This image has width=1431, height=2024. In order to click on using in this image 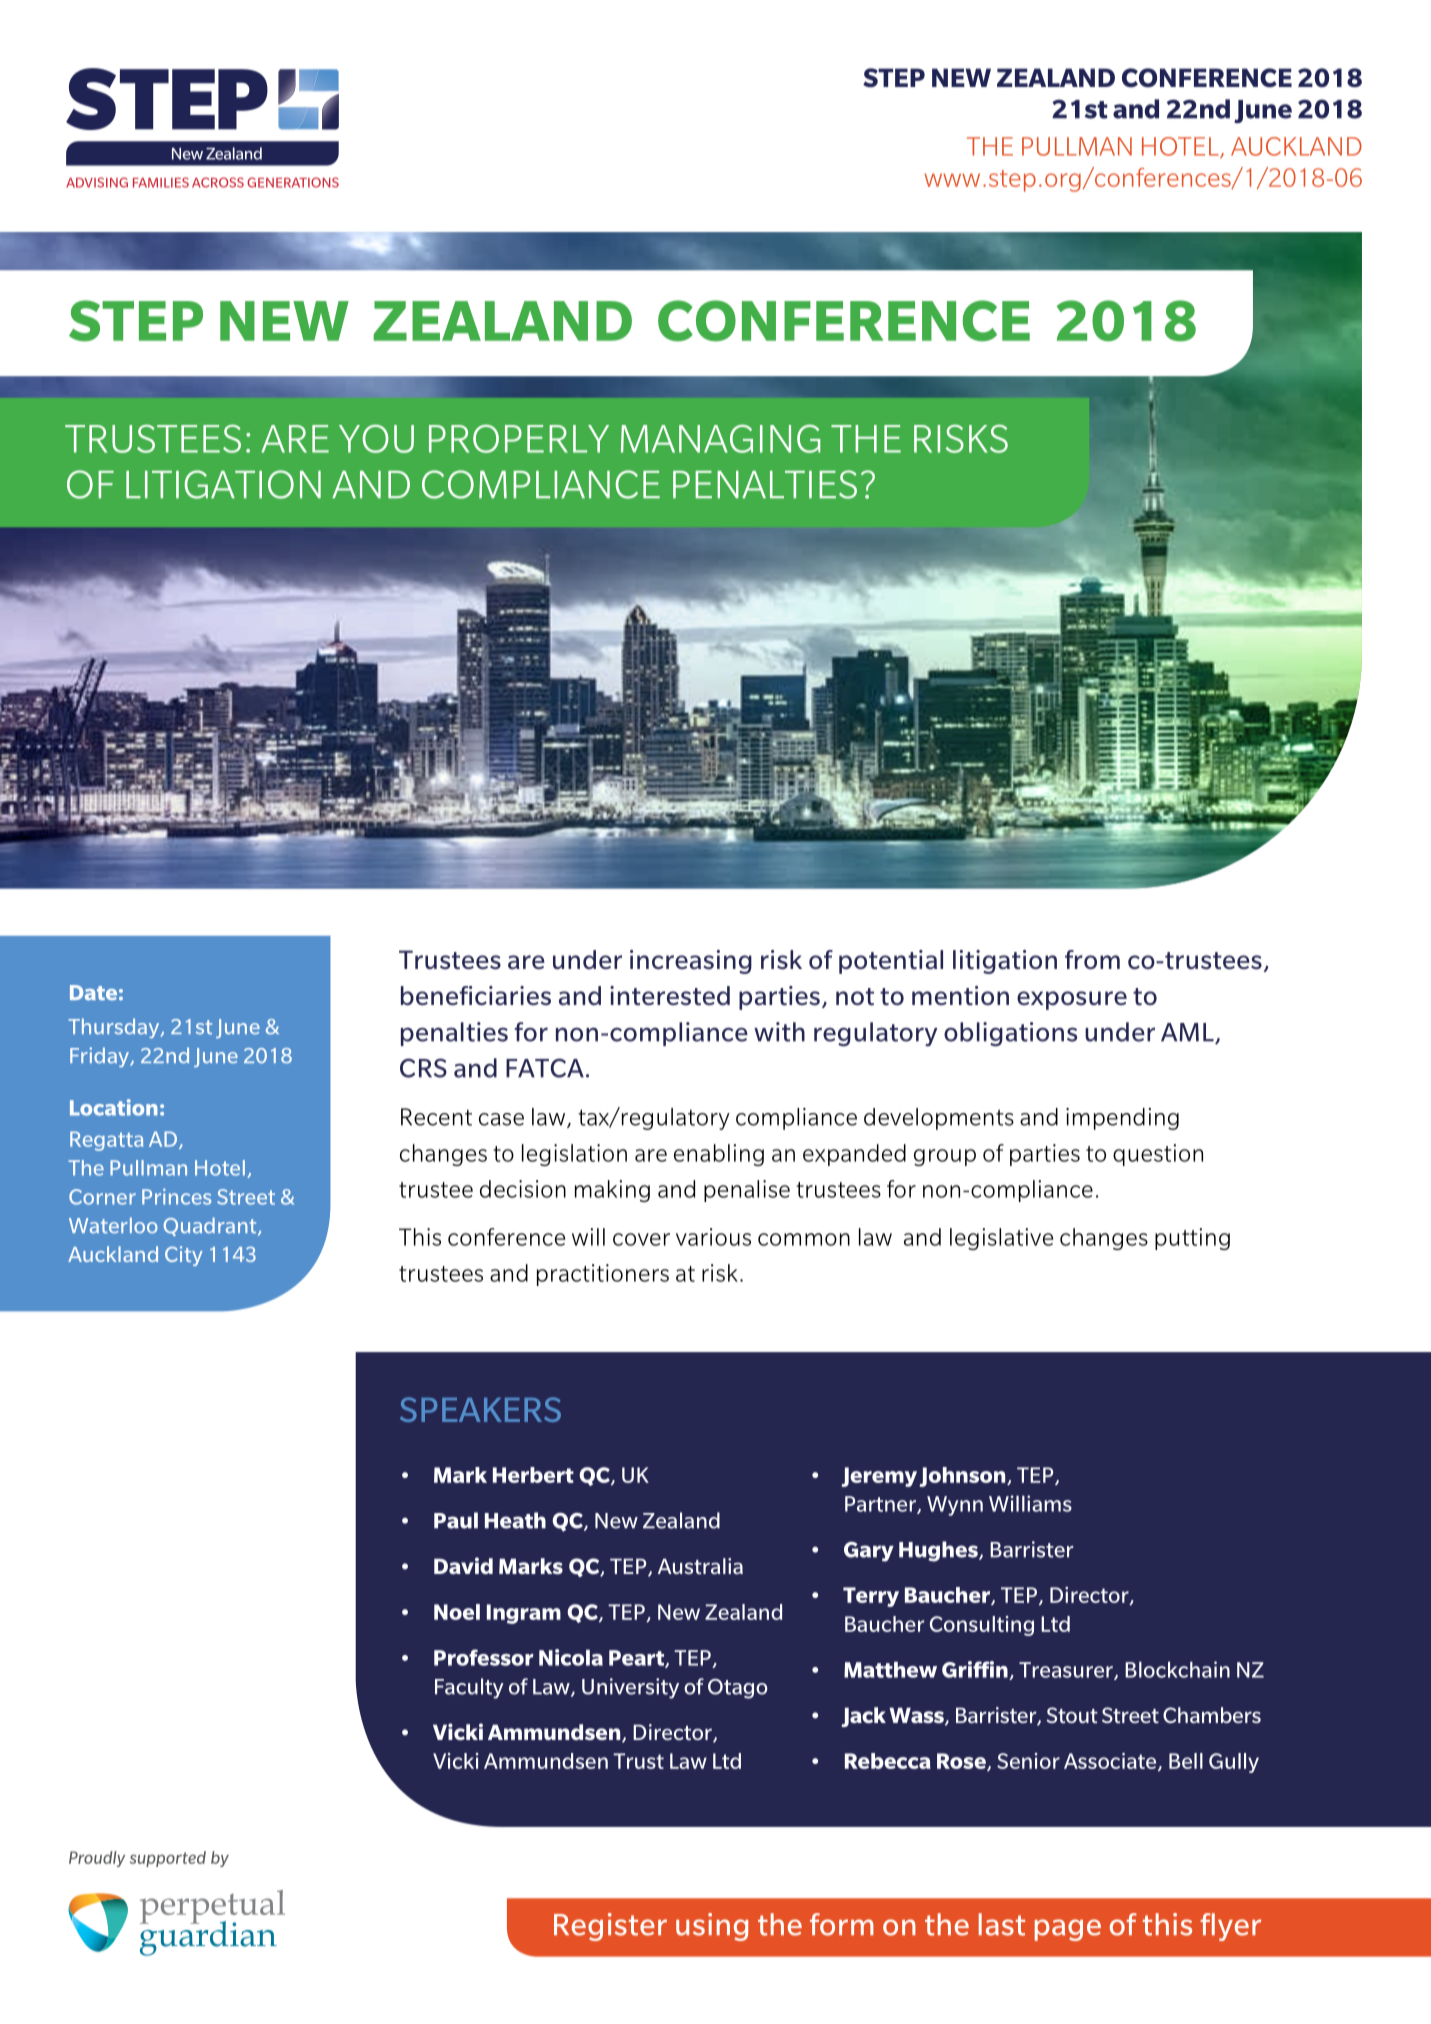, I will do `click(712, 1927)`.
